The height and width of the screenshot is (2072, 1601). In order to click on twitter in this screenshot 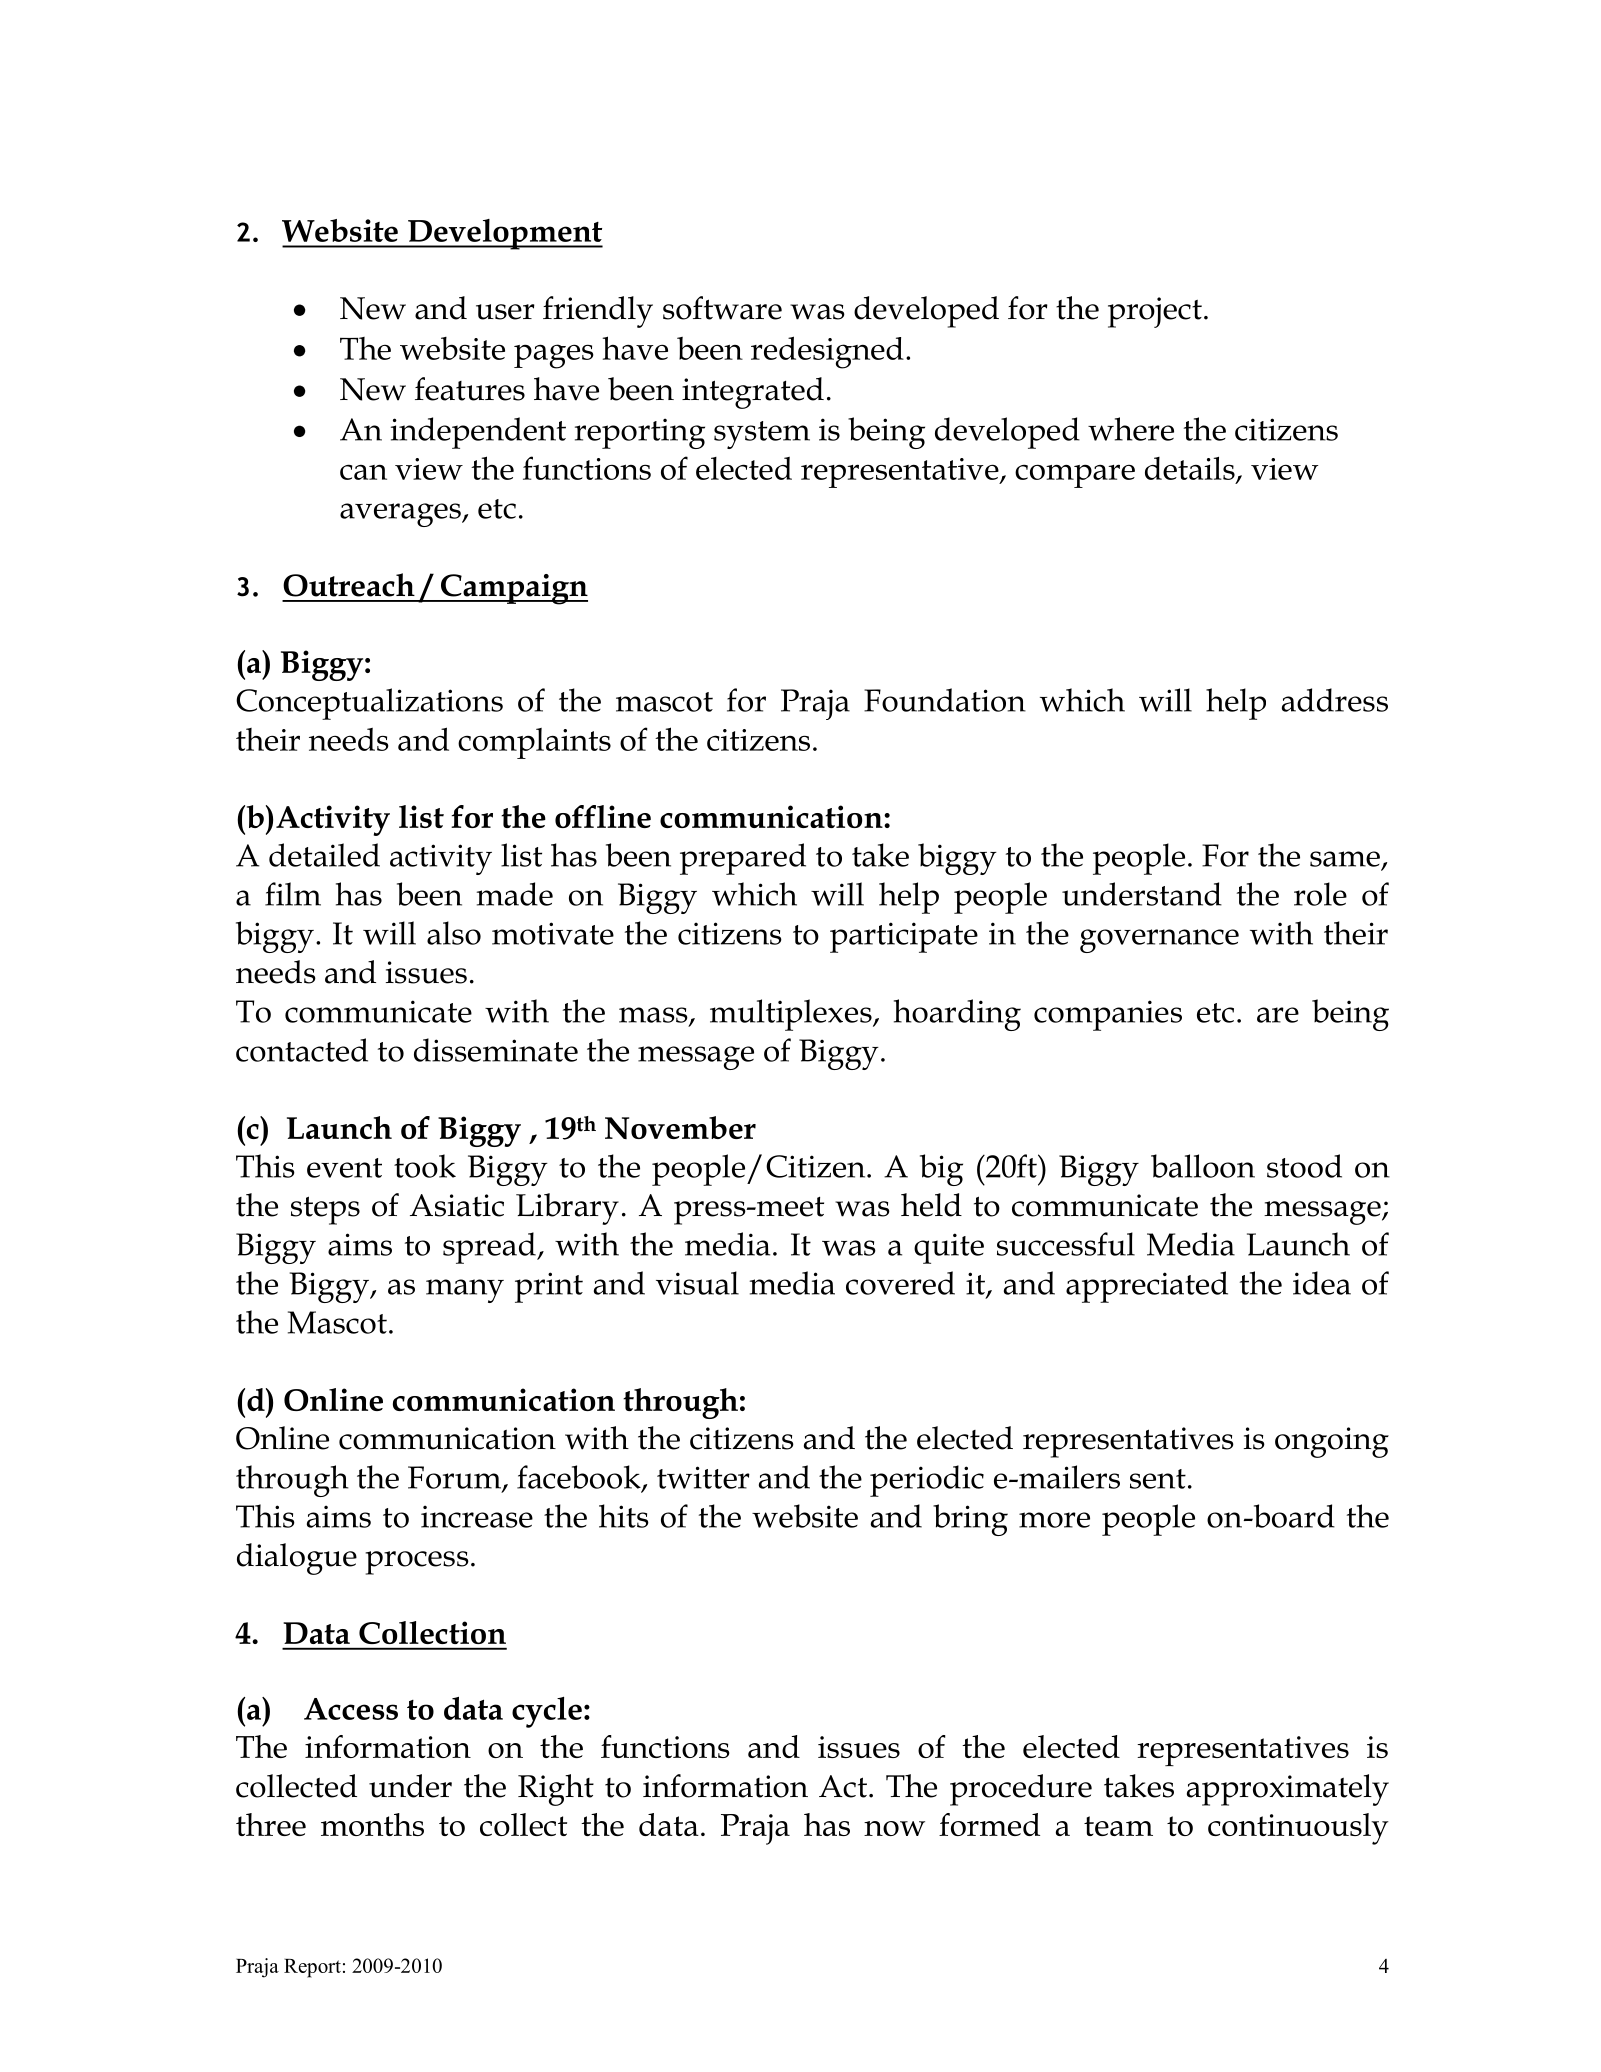, I will do `click(703, 1477)`.
